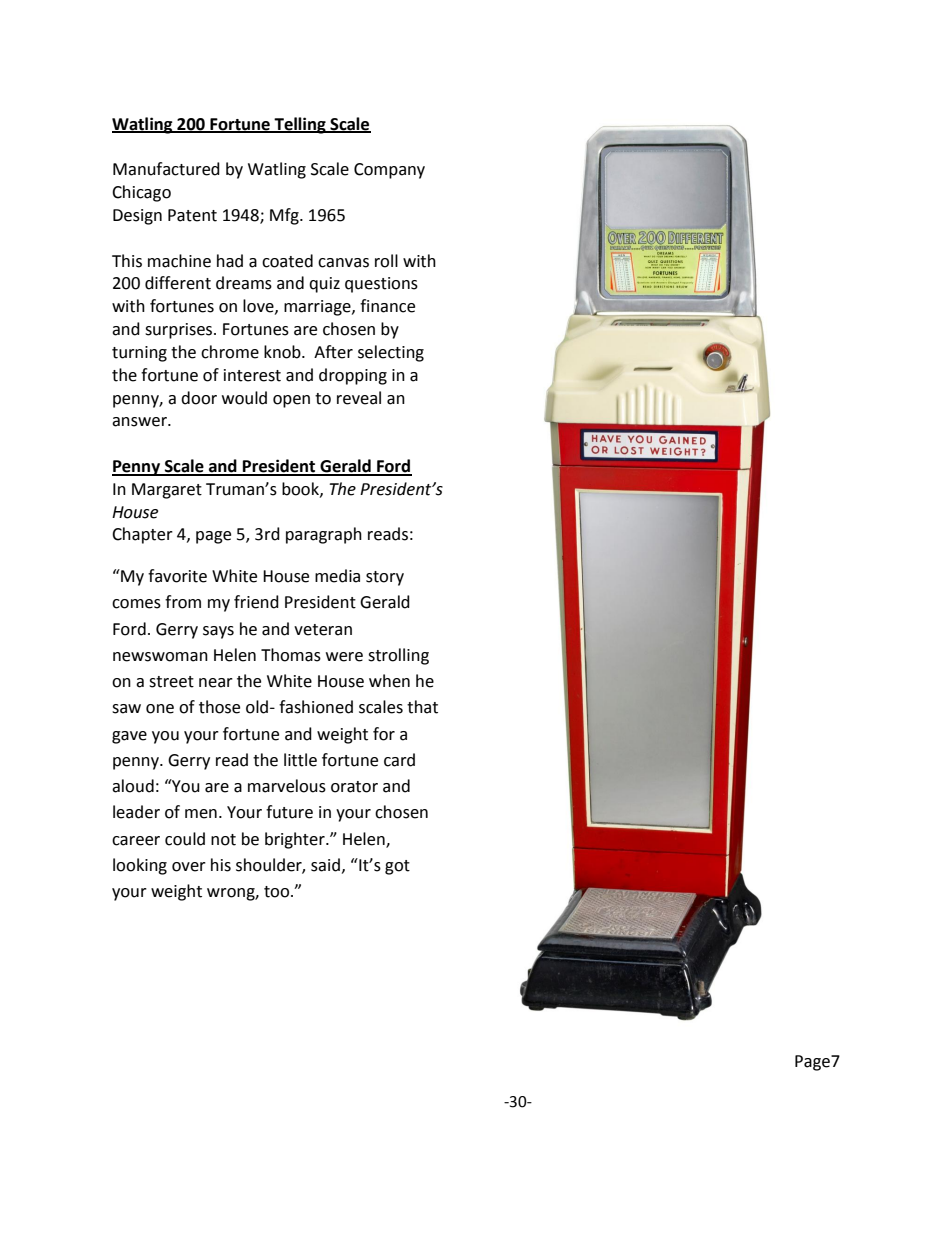 Image resolution: width=952 pixels, height=1233 pixels. Describe the element at coordinates (385, 578) in the image. I see `story` at that location.
